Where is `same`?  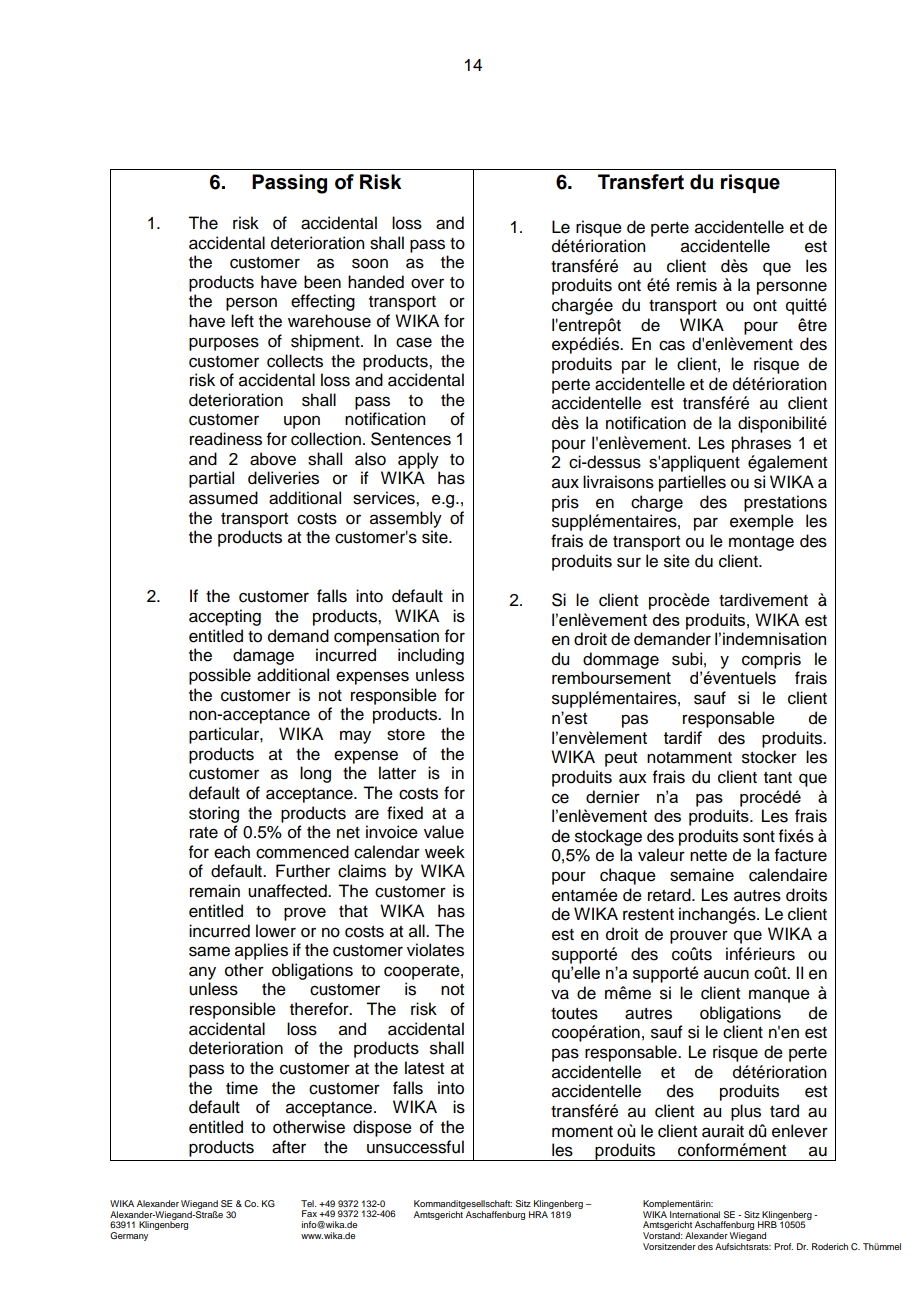 same is located at coordinates (209, 951).
